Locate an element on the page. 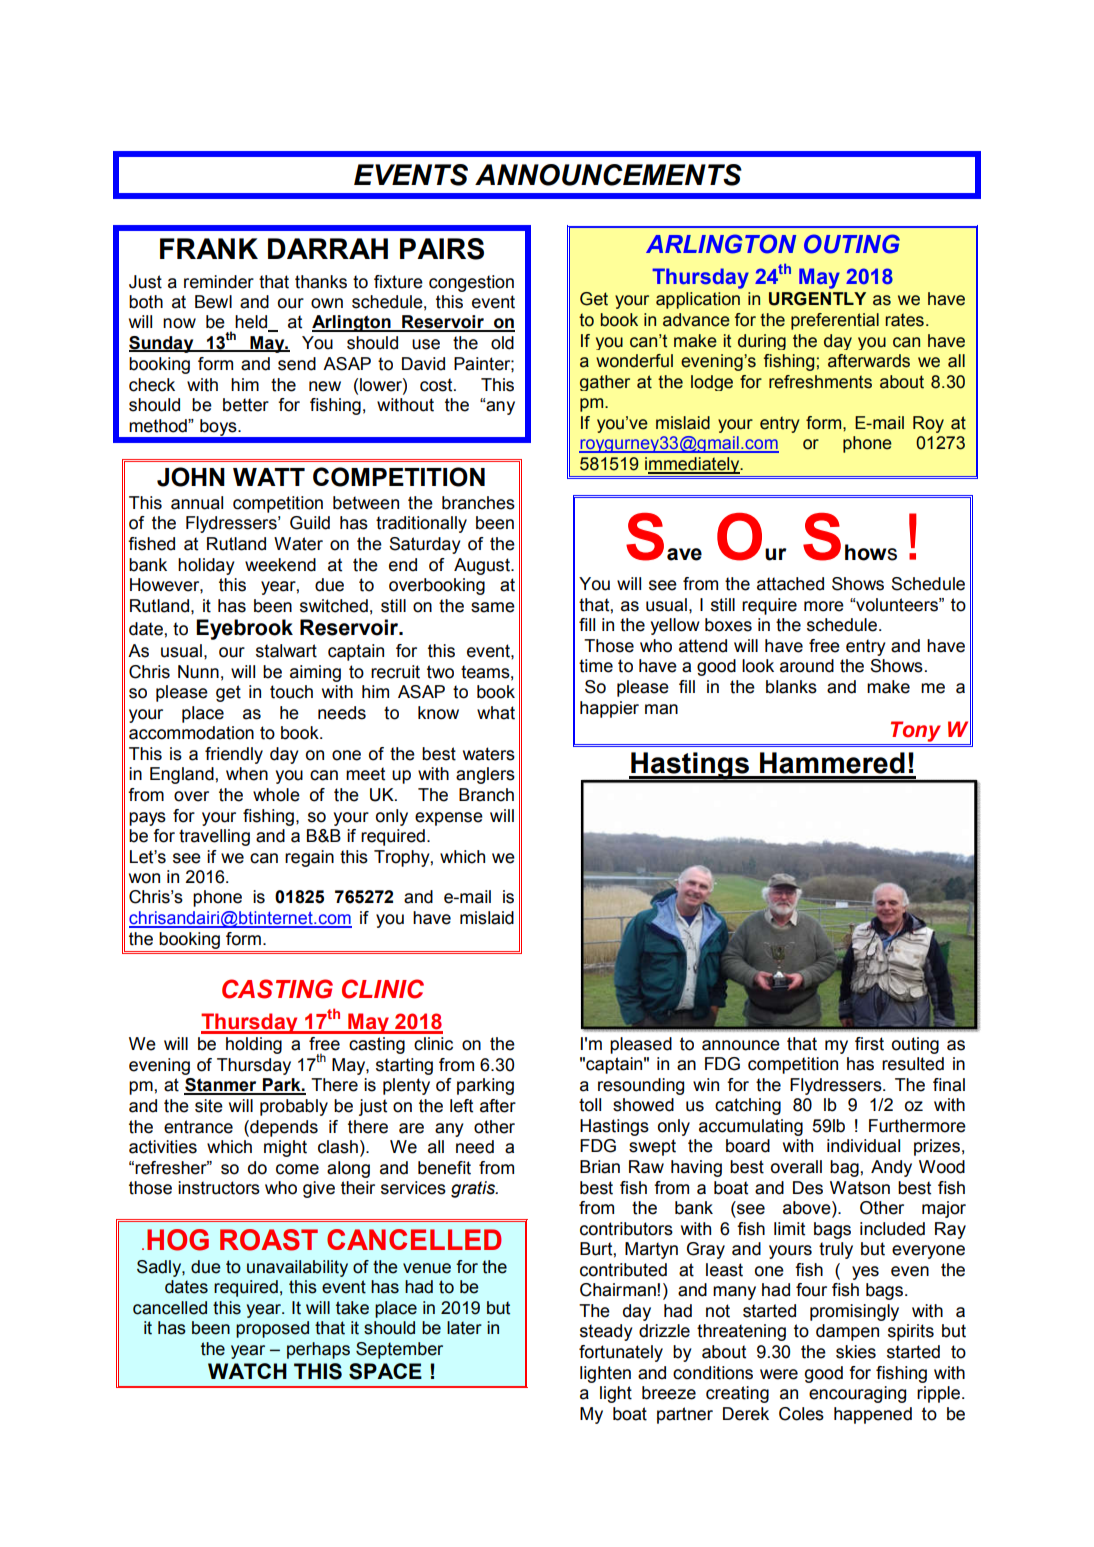  anglers is located at coordinates (485, 775).
